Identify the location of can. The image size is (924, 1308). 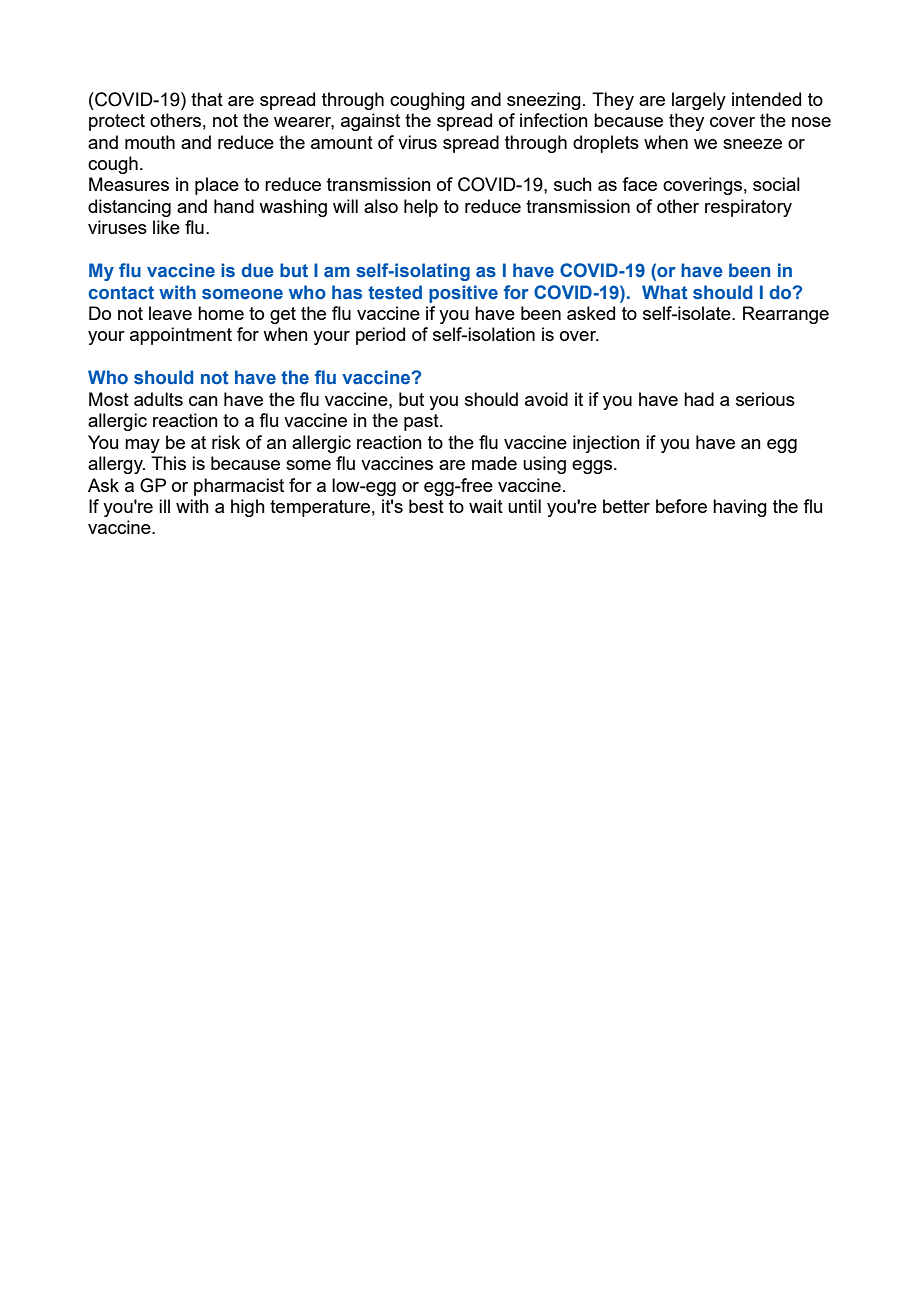
(203, 401).
